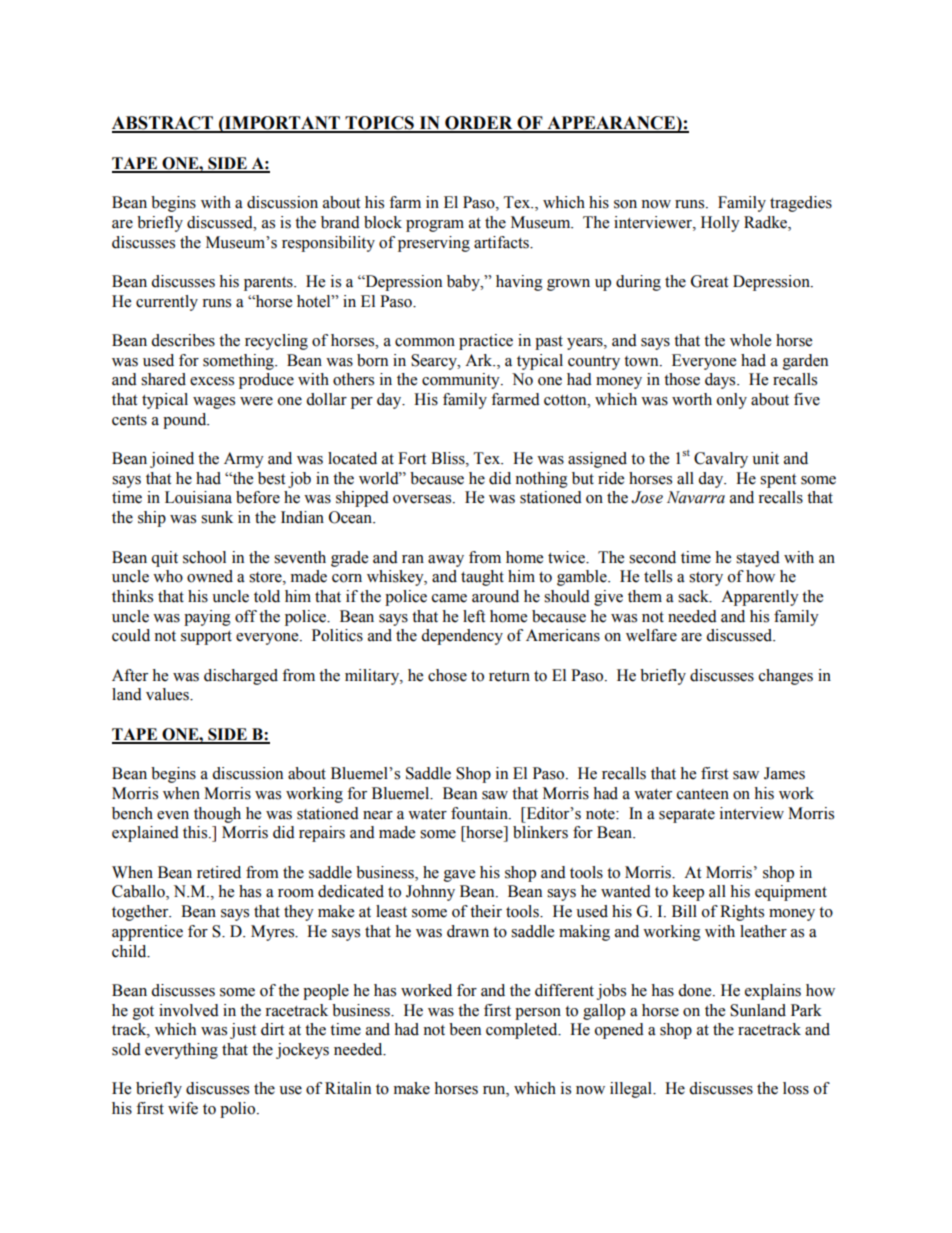  What do you see at coordinates (486, 342) in the image?
I see `practice` at bounding box center [486, 342].
